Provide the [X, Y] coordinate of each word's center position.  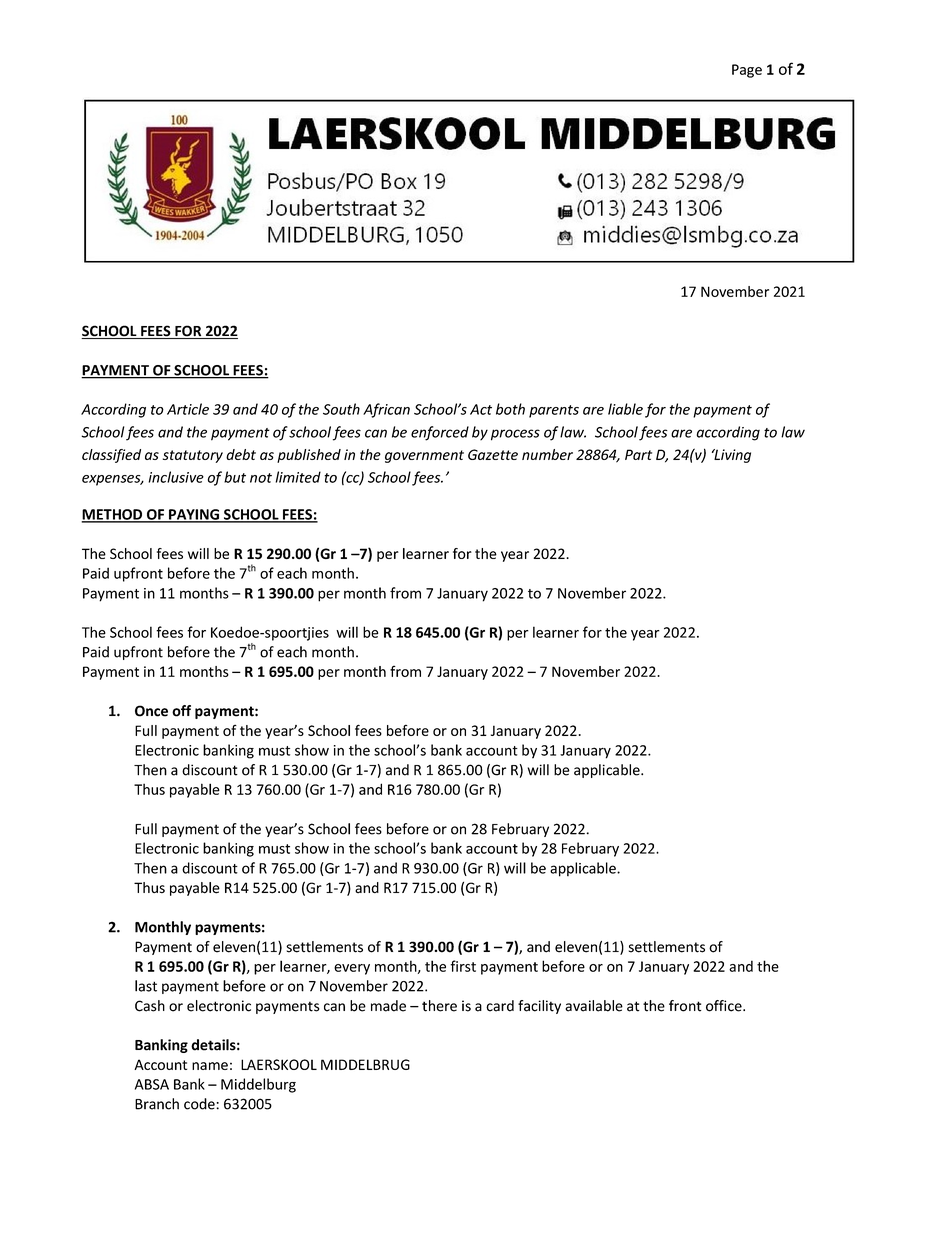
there [439, 1006]
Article [188, 409]
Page [747, 71]
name [210, 1066]
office [725, 1006]
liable [625, 409]
